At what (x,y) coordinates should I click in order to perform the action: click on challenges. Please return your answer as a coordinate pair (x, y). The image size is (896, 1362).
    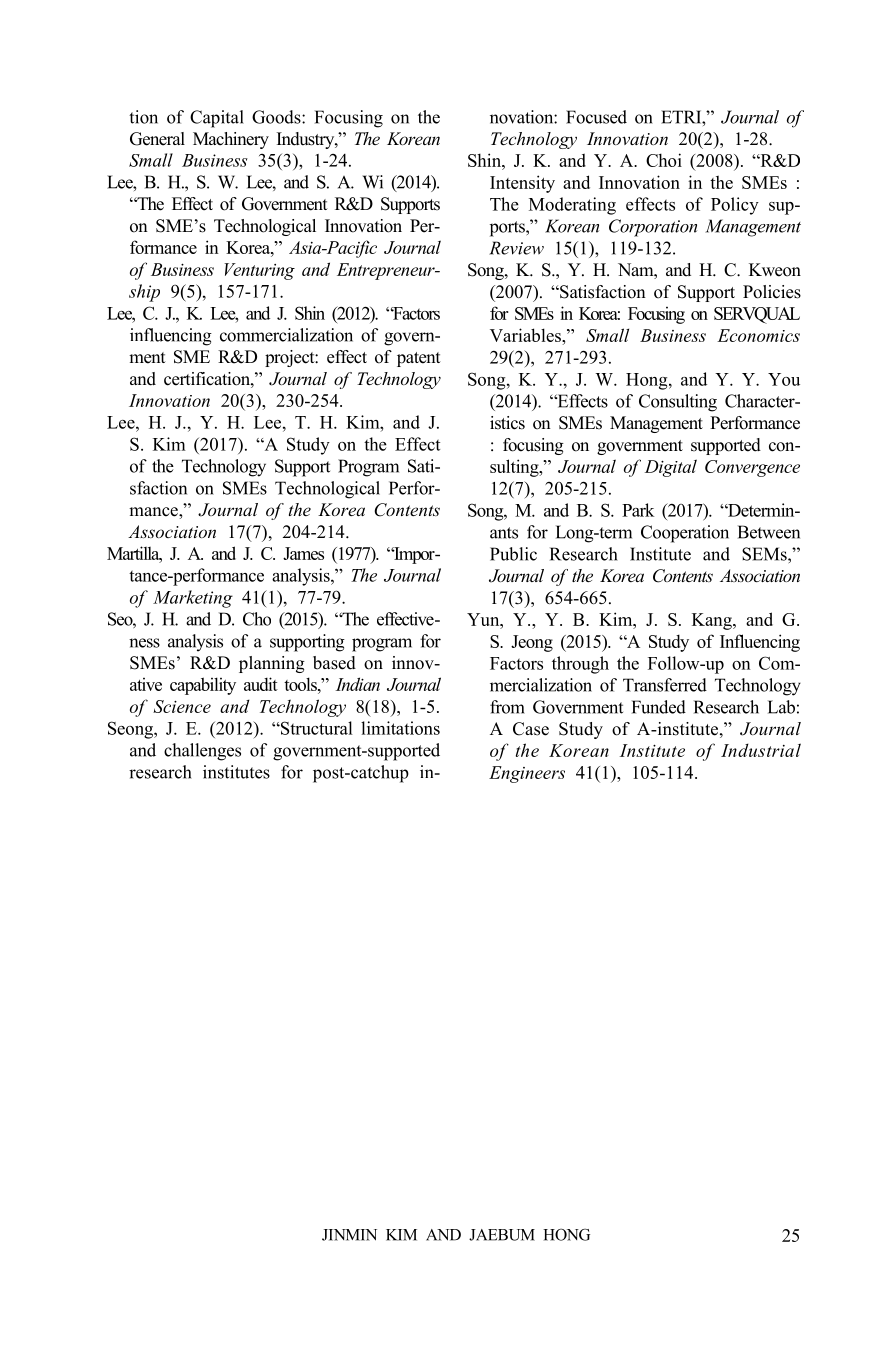
    Looking at the image, I should click on (202, 752).
